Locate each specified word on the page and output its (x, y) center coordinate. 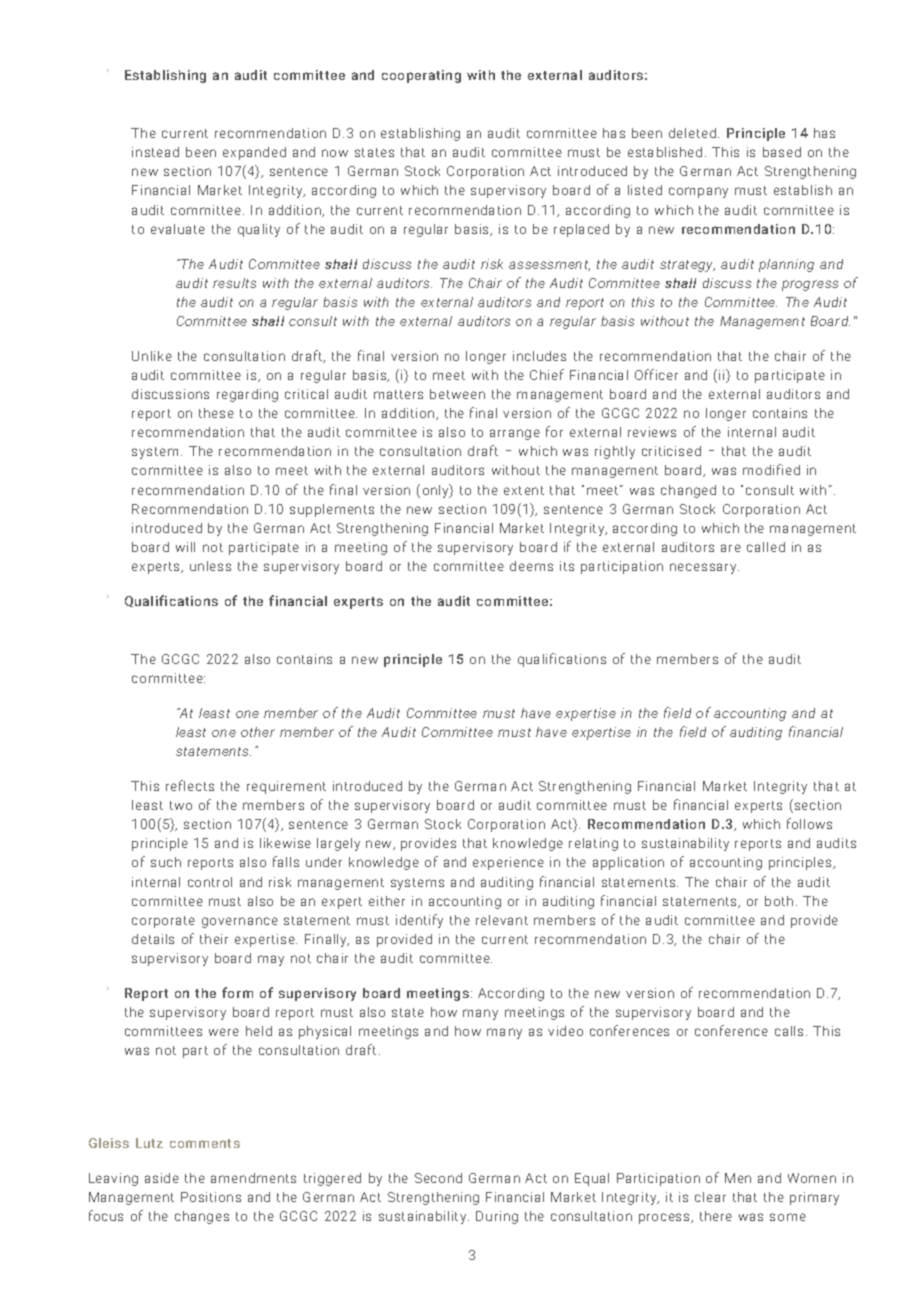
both (779, 901)
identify (419, 921)
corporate (163, 922)
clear (710, 1197)
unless (210, 566)
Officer (656, 374)
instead (155, 152)
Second (438, 1178)
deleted (692, 133)
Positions (211, 1197)
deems (531, 566)
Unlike (152, 356)
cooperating (421, 76)
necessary (704, 568)
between (457, 394)
